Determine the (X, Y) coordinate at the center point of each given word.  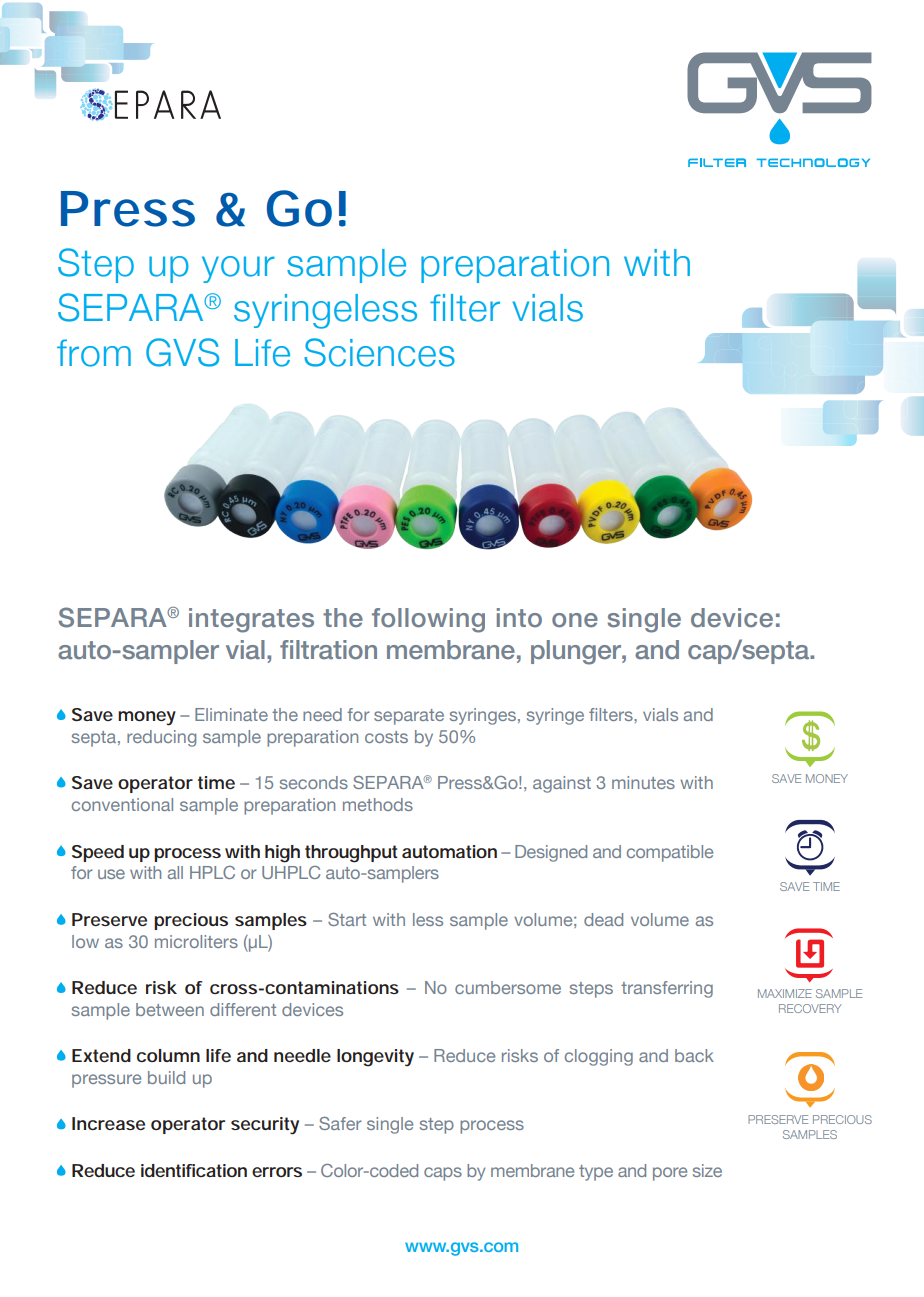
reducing (161, 738)
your (238, 269)
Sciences (379, 352)
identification (194, 1170)
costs (386, 737)
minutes (643, 782)
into (519, 617)
